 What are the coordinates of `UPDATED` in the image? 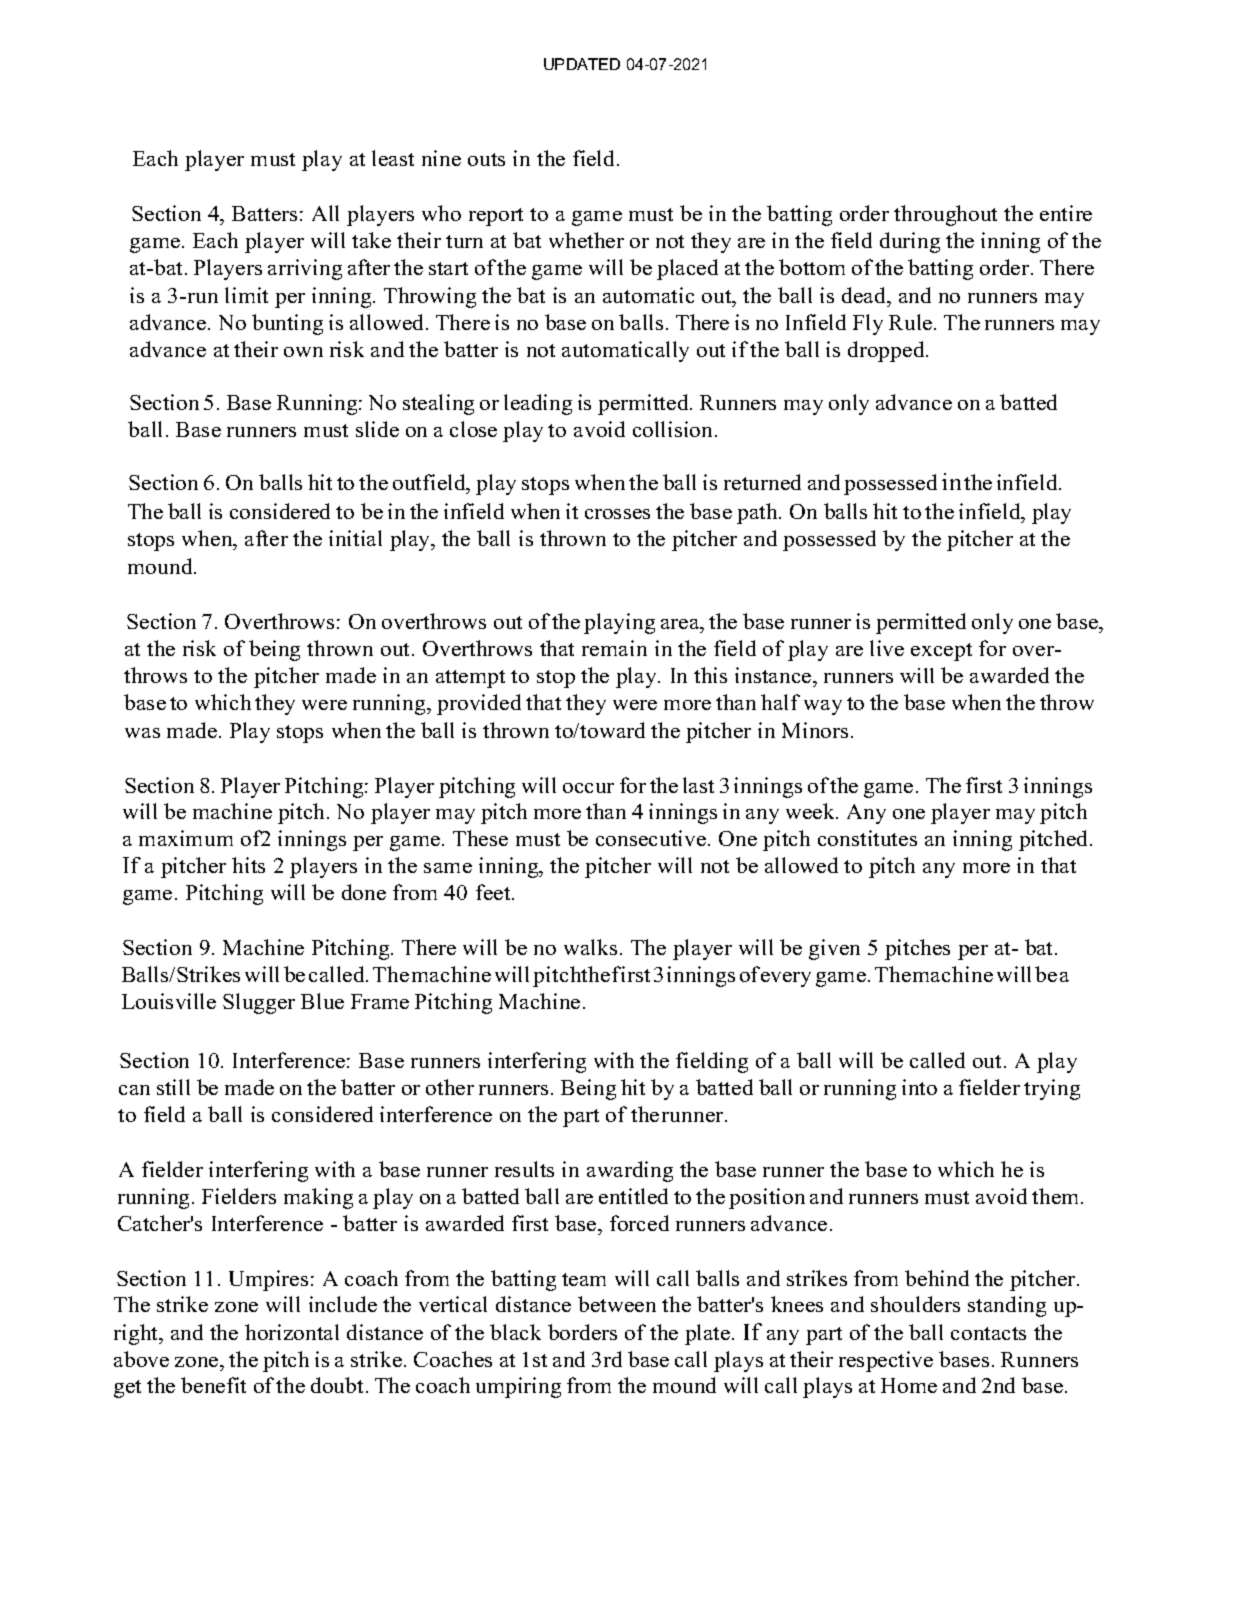 It's located at (582, 64).
